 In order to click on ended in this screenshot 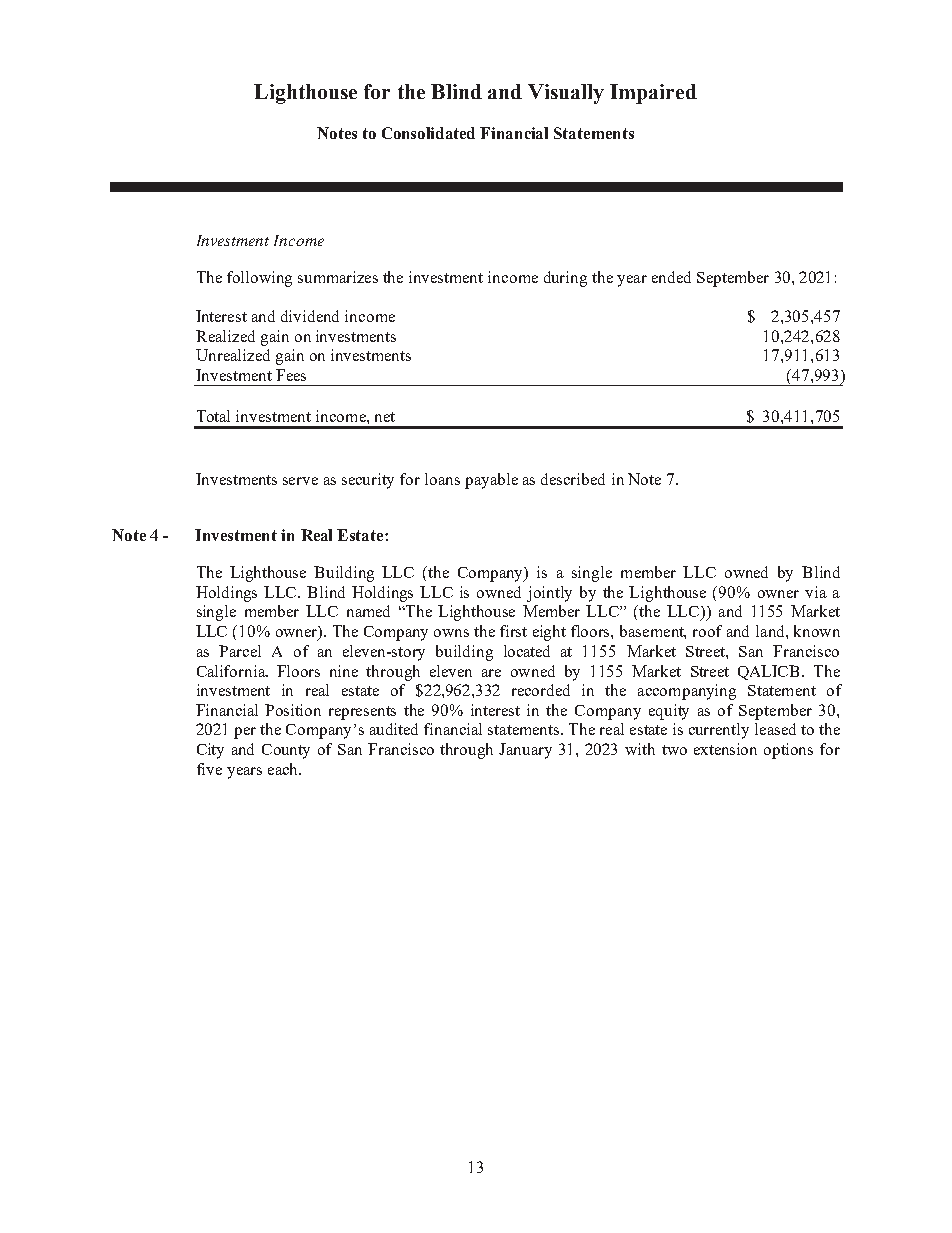, I will do `click(671, 277)`.
